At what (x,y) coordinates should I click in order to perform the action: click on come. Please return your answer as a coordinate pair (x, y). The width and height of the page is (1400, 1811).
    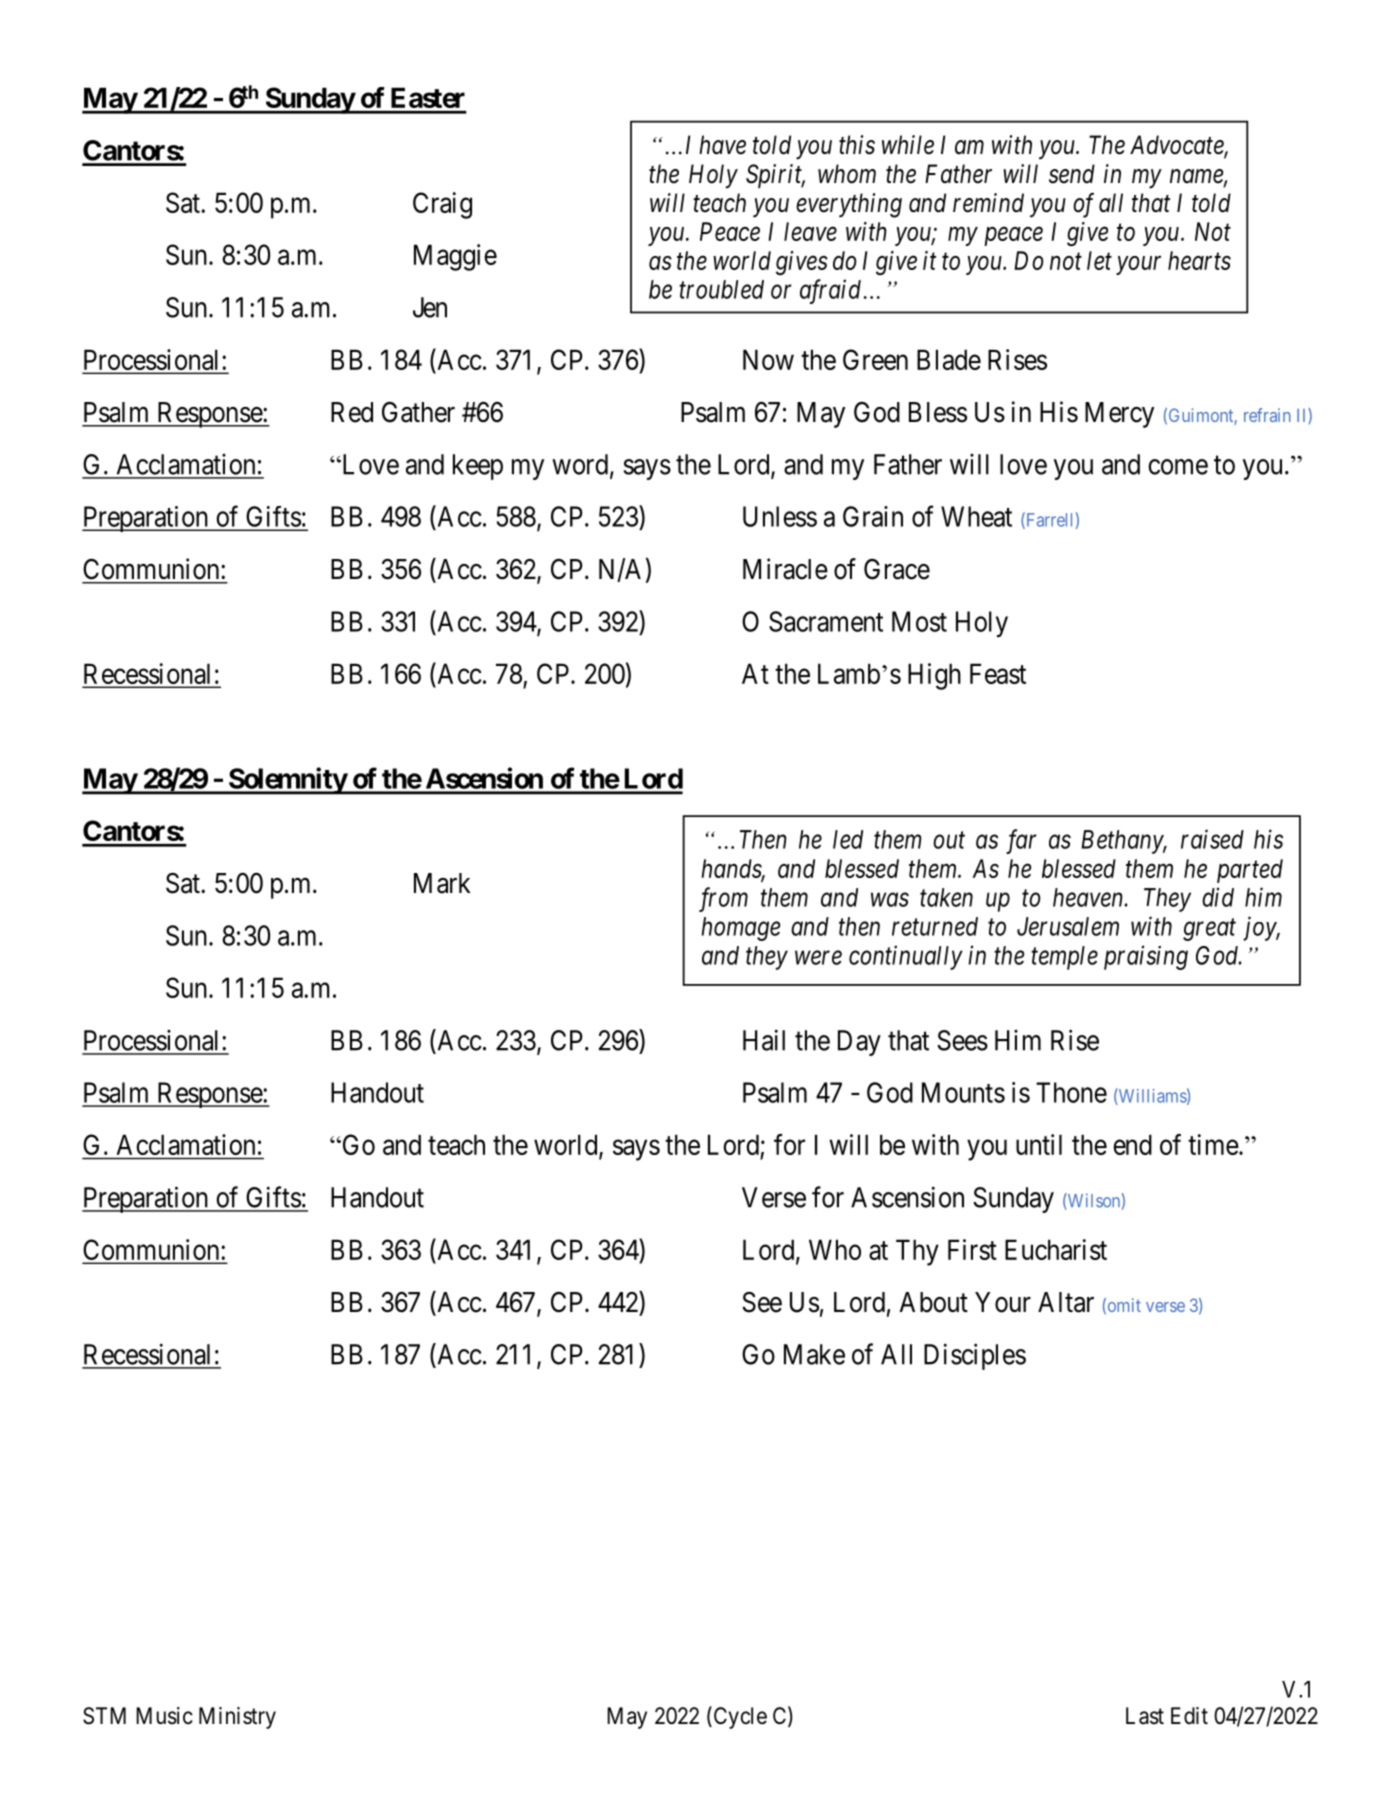
    Looking at the image, I should click on (1178, 467).
